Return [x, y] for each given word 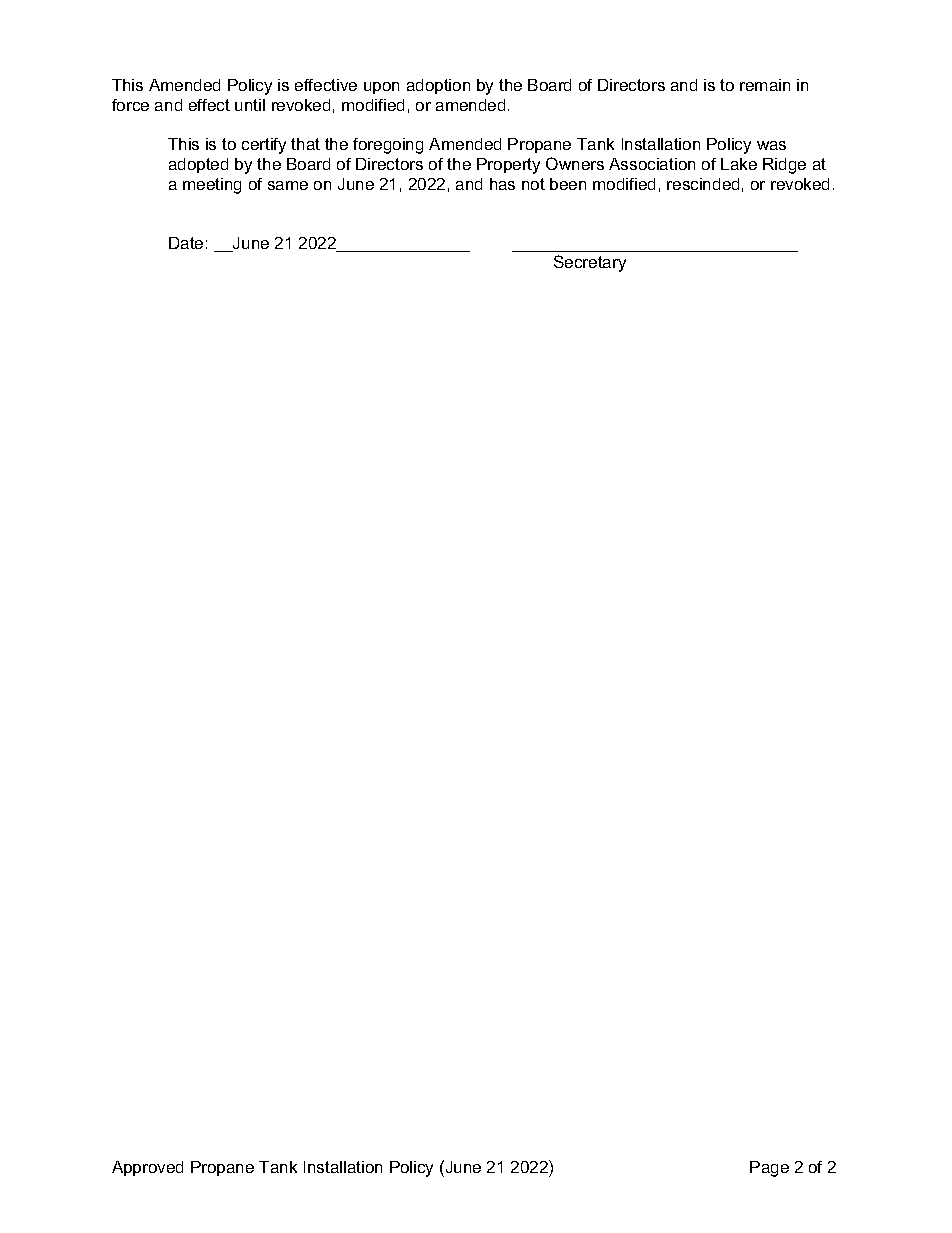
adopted [198, 165]
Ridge [784, 166]
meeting [212, 186]
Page [769, 1169]
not [533, 184]
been [568, 184]
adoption [438, 86]
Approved [147, 1168]
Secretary [590, 263]
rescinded [703, 184]
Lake [739, 164]
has [502, 184]
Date [186, 243]
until [250, 105]
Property [508, 166]
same [288, 185]
